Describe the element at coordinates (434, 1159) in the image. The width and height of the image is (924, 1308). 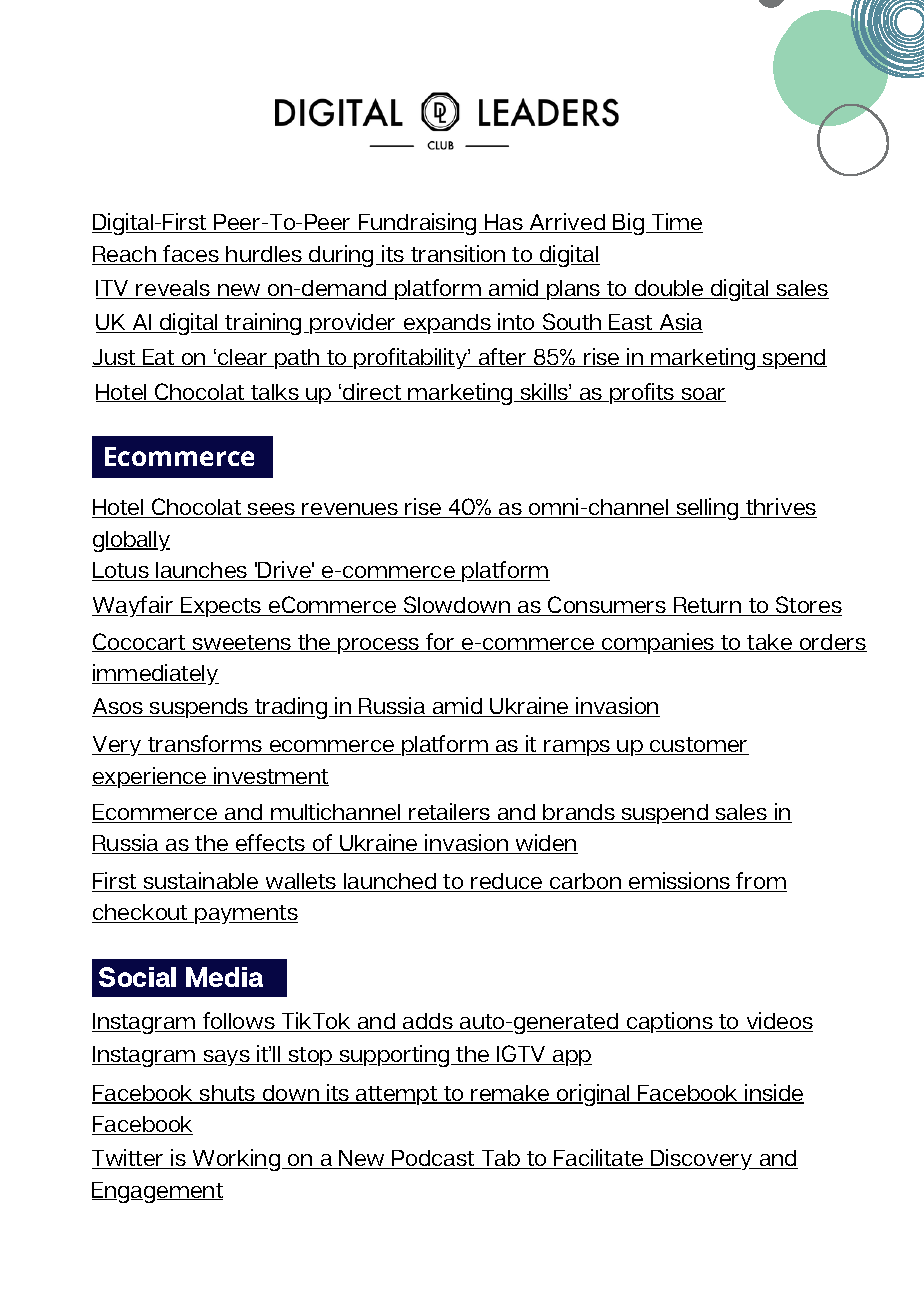
I see `Podcast` at that location.
